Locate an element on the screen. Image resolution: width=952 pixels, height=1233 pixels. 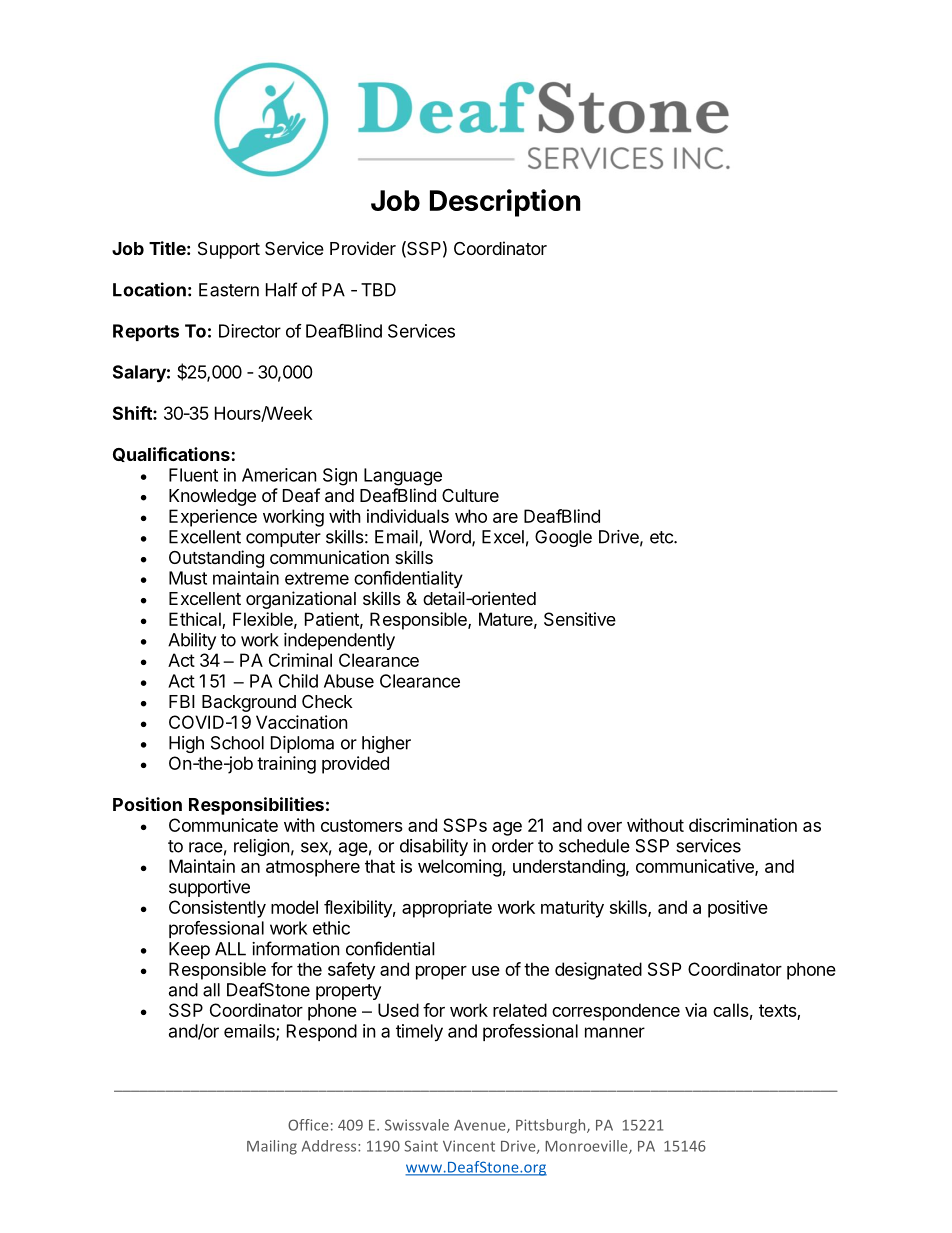
manner is located at coordinates (615, 1032).
